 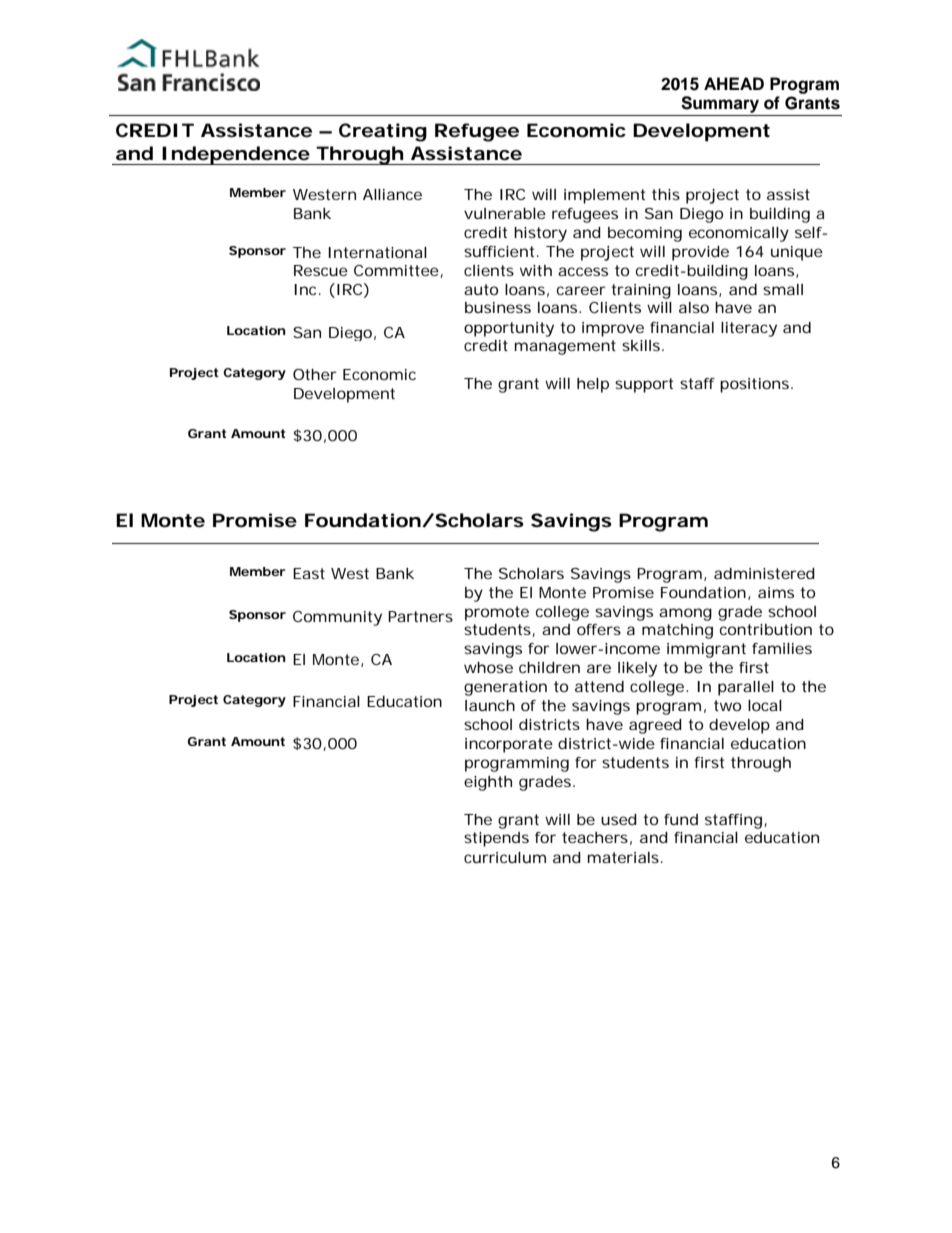 What do you see at coordinates (604, 196) in the screenshot?
I see `implement` at bounding box center [604, 196].
